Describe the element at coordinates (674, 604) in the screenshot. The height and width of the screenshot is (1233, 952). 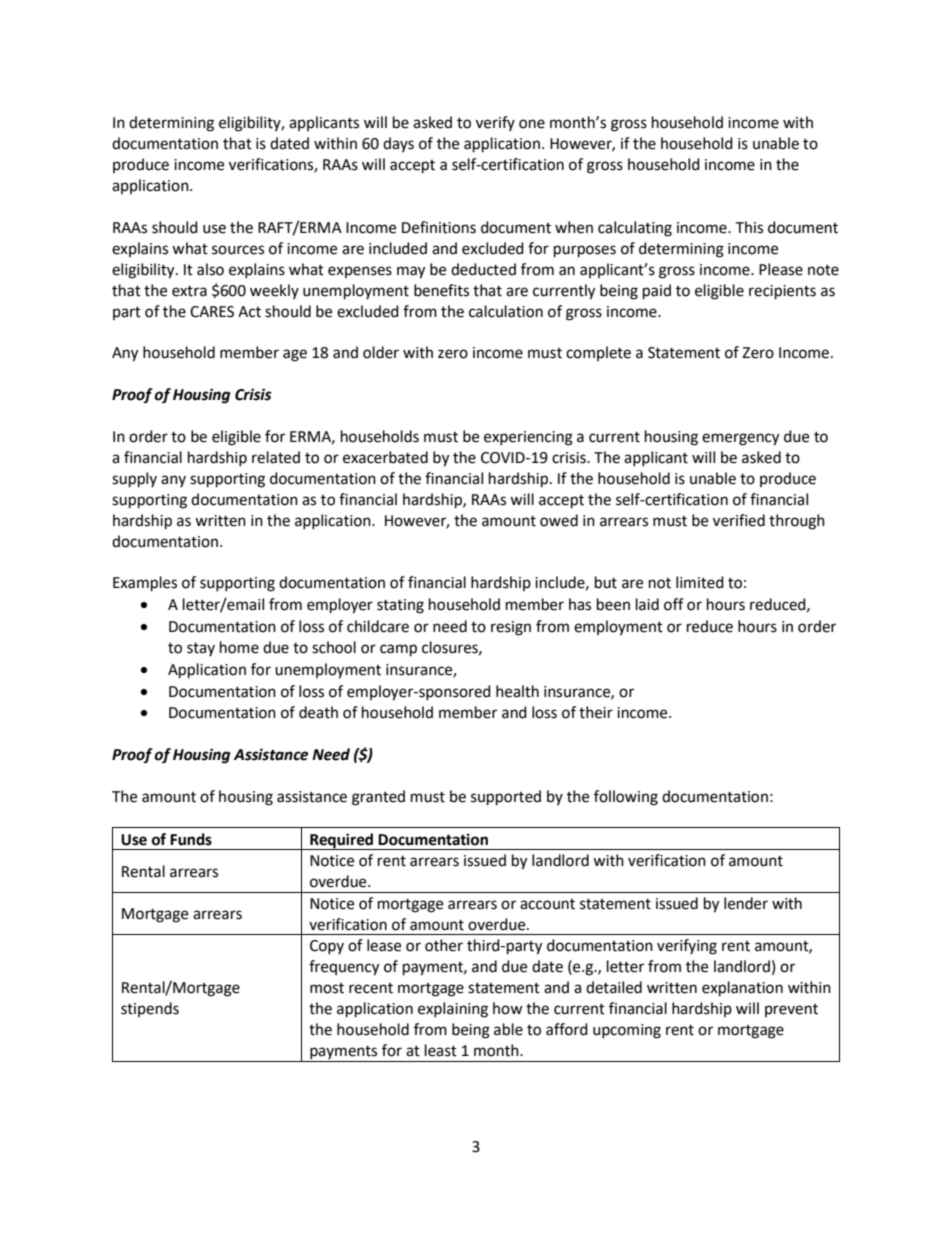
I see `off` at that location.
